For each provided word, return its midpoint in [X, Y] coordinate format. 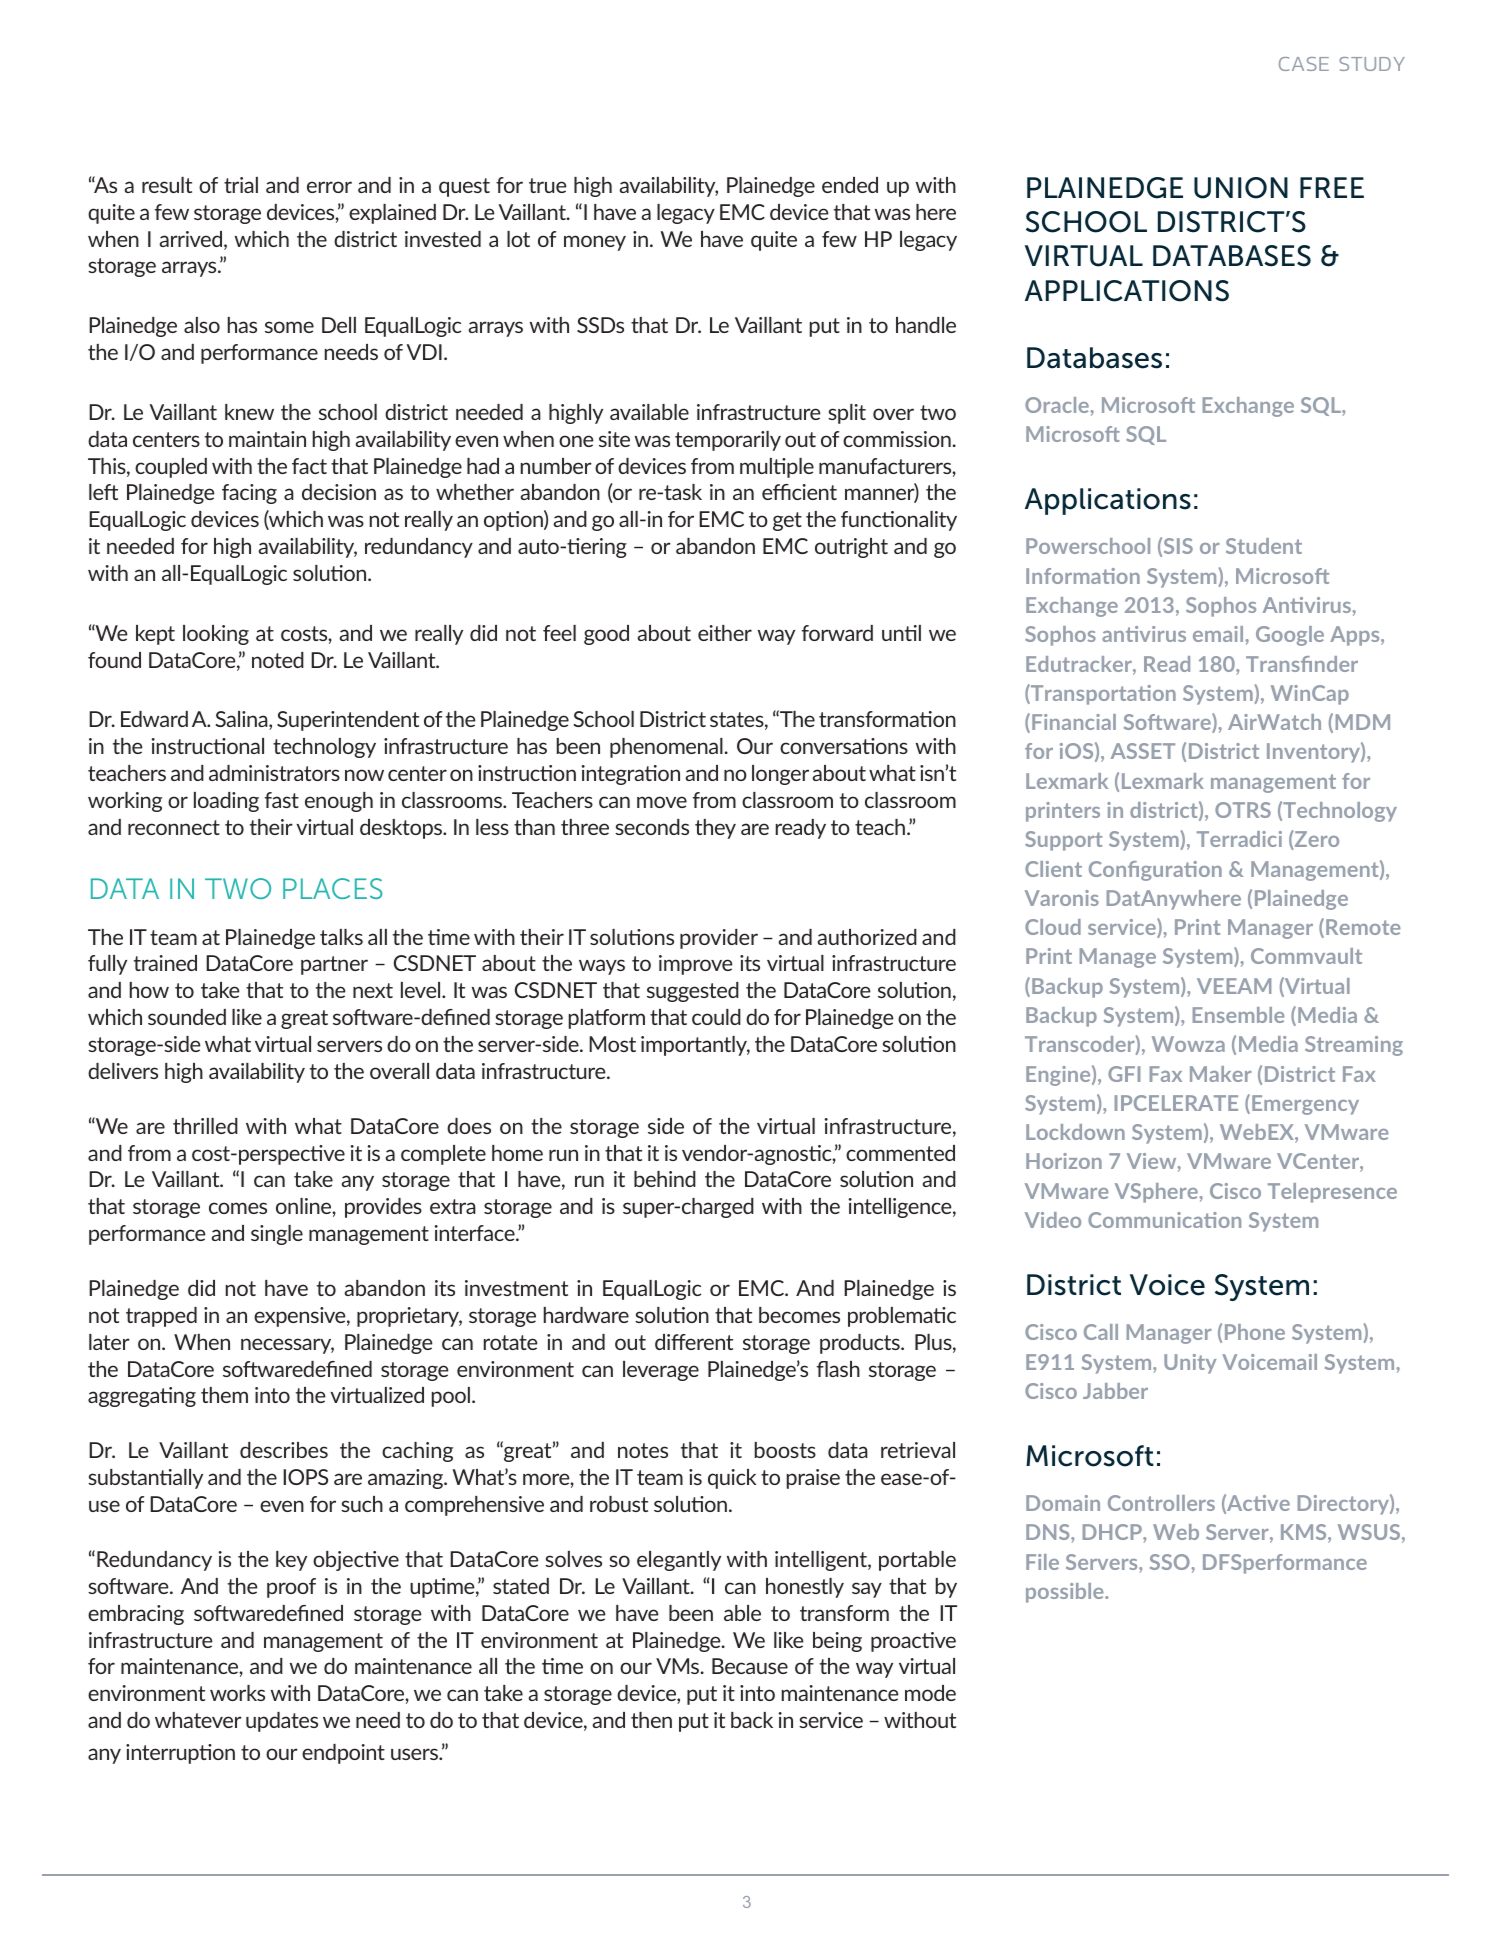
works [237, 1693]
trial [241, 185]
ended [850, 185]
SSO [1170, 1562]
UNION [1241, 188]
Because [750, 1666]
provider [719, 939]
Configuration [1155, 871]
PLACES [333, 888]
